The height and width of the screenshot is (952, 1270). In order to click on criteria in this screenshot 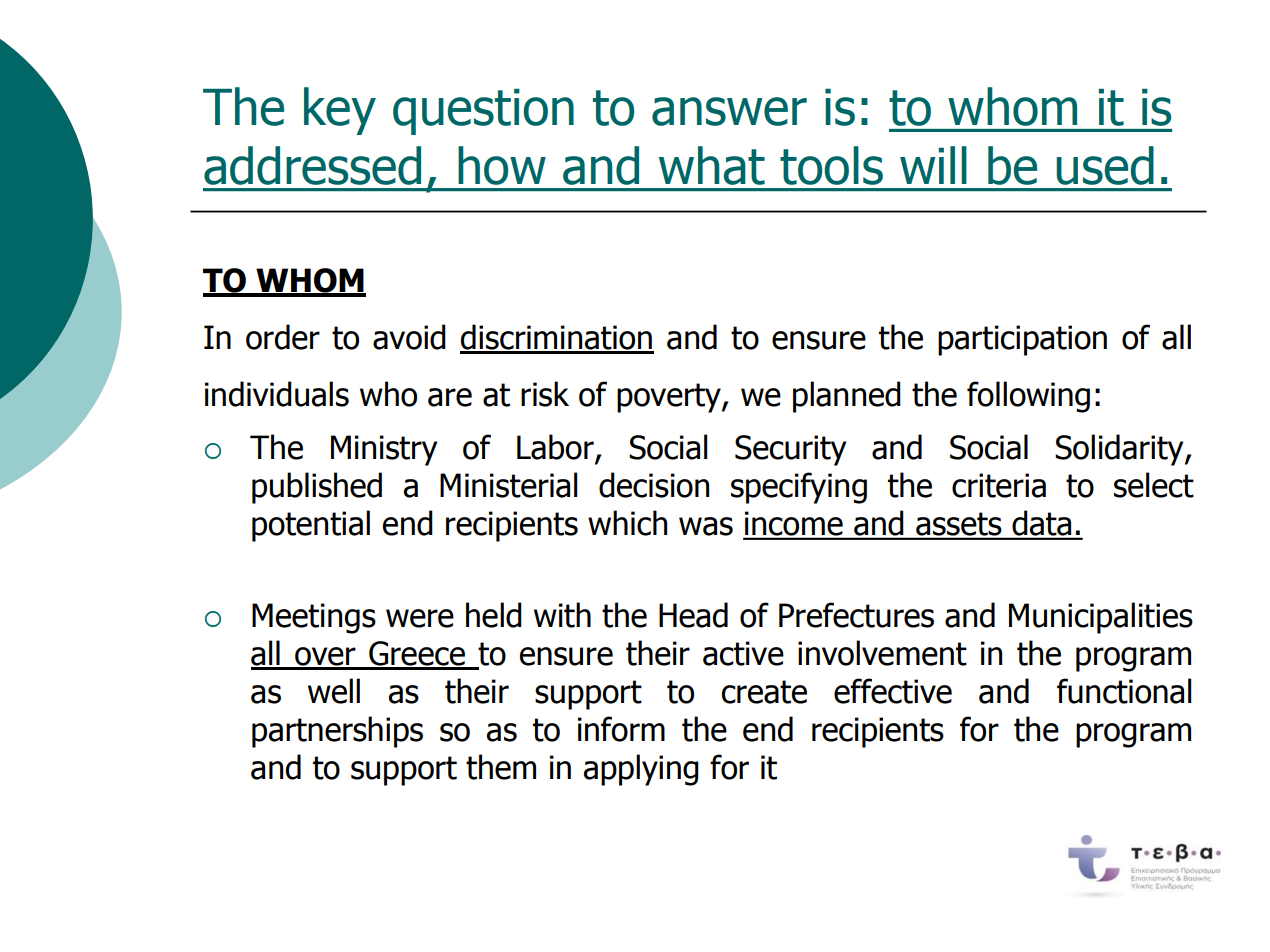, I will do `click(999, 485)`.
